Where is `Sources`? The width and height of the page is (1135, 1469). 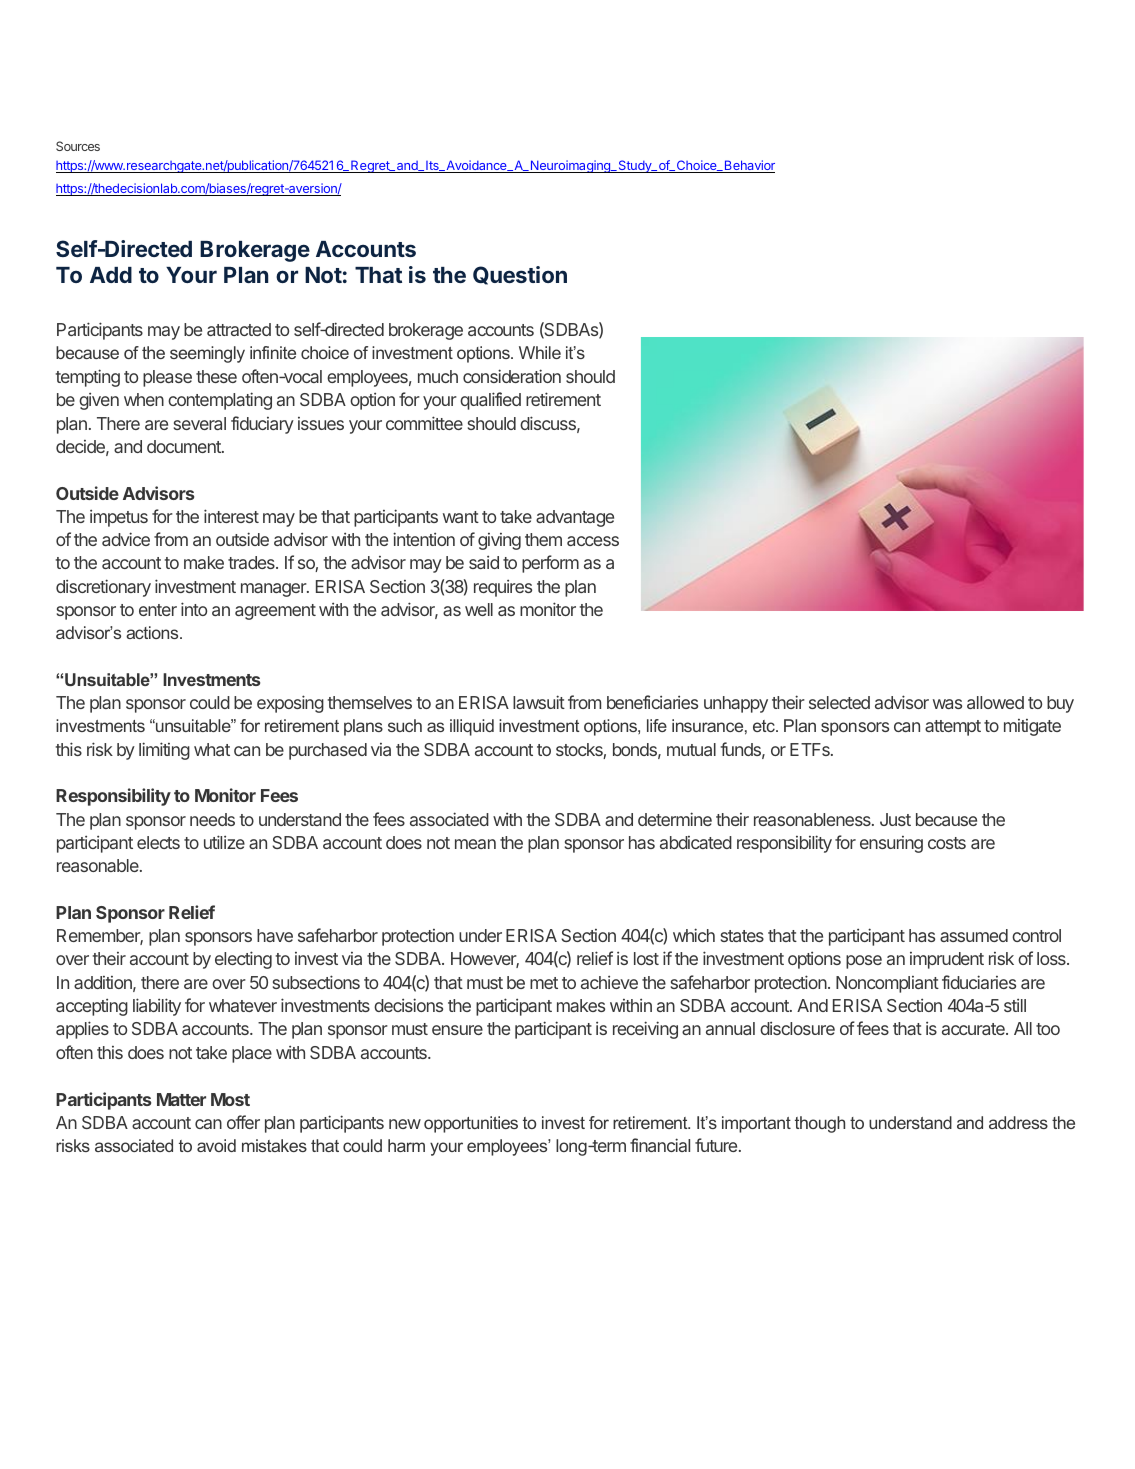
Sources is located at coordinates (78, 146).
